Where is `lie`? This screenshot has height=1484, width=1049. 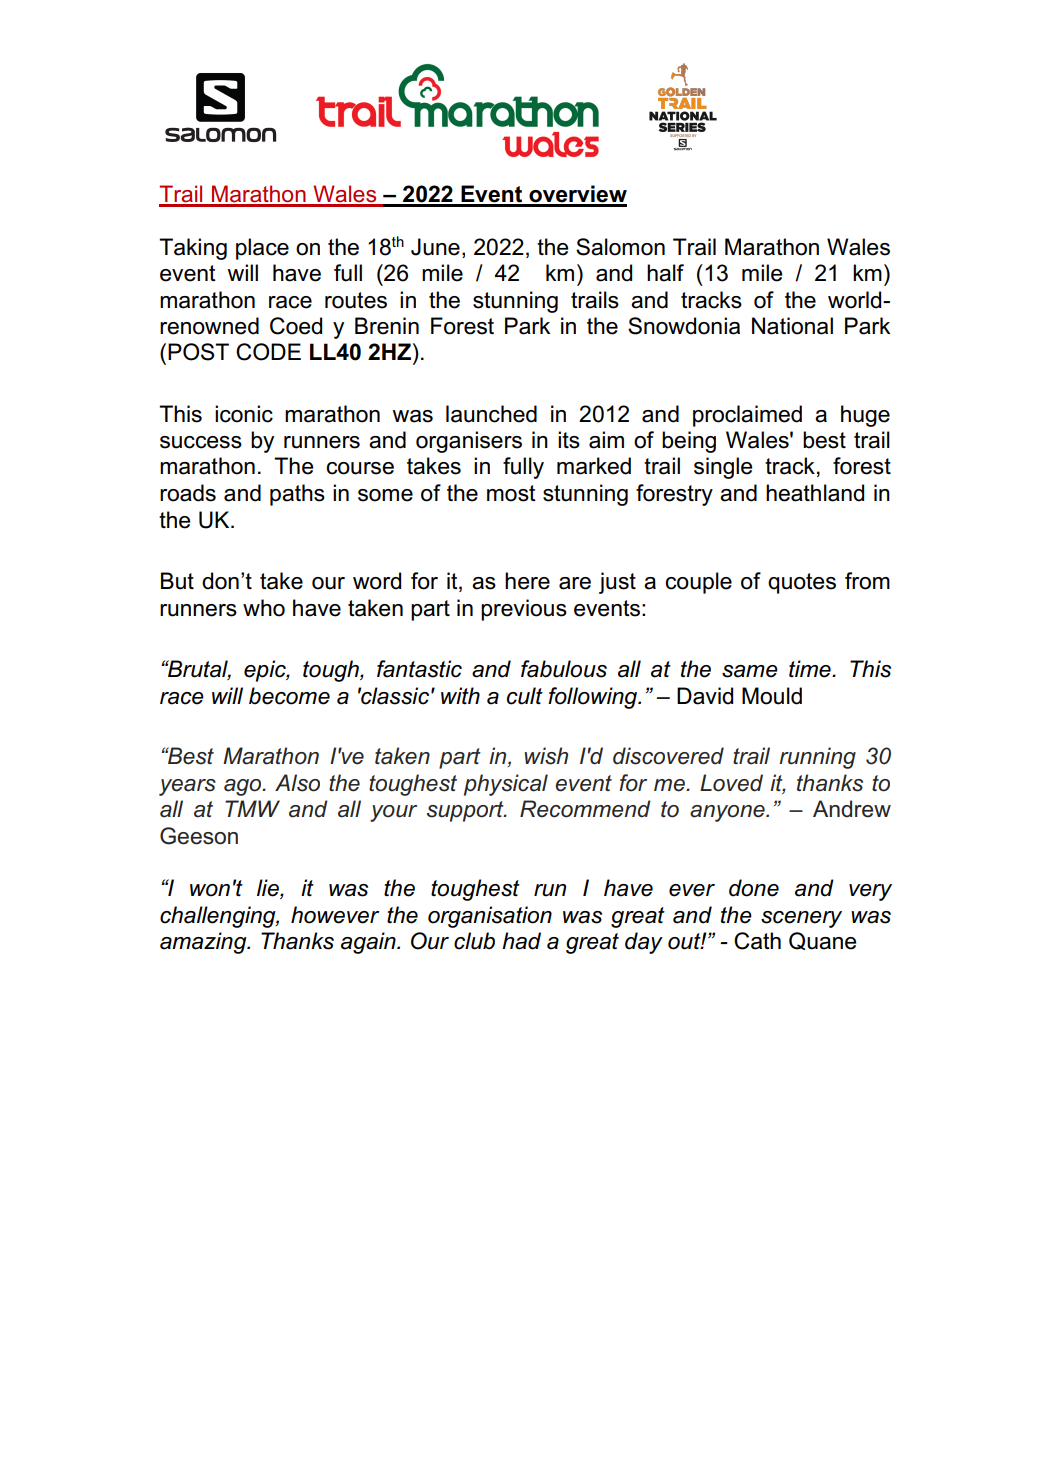
lie is located at coordinates (269, 889).
